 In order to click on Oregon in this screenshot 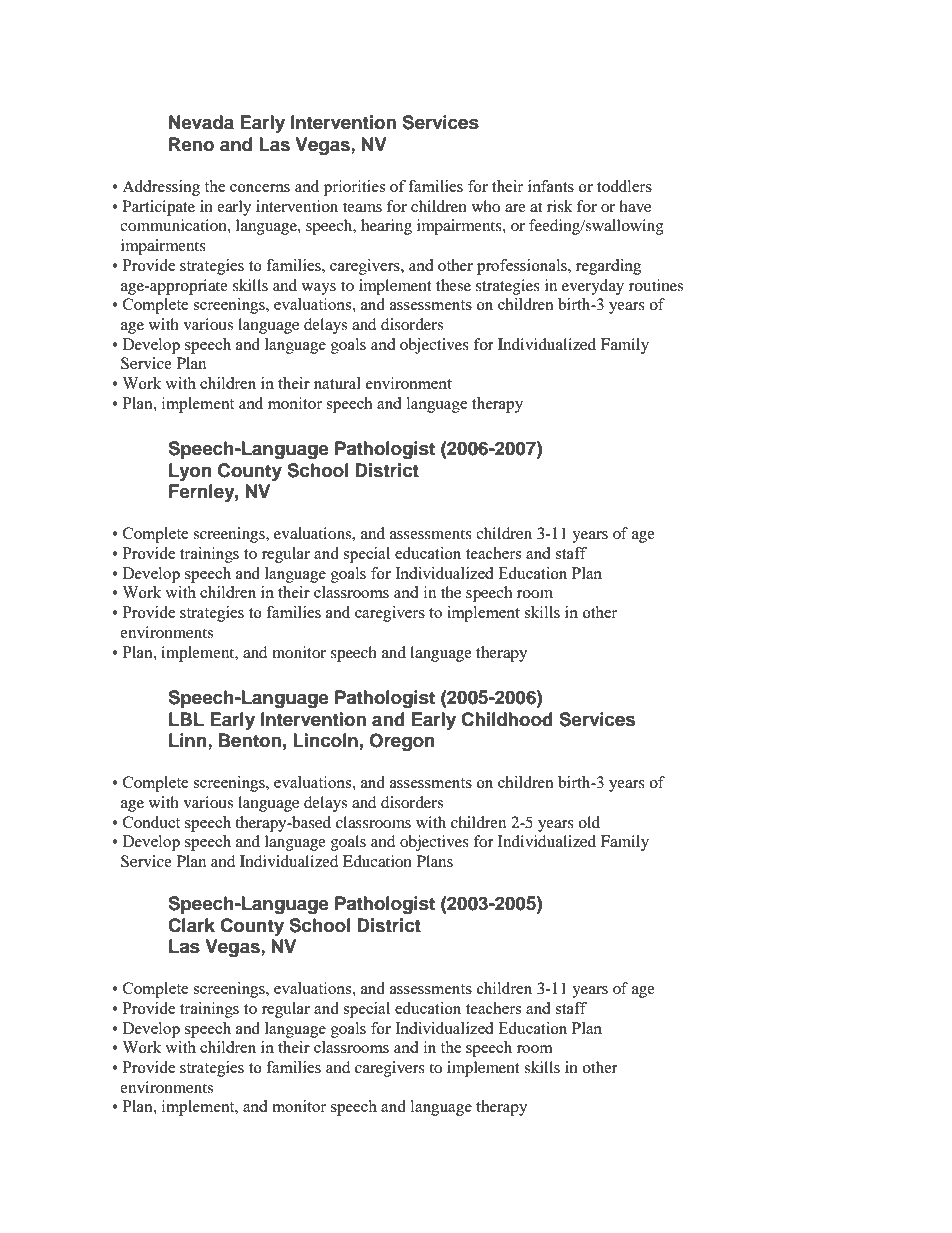, I will do `click(402, 742)`.
